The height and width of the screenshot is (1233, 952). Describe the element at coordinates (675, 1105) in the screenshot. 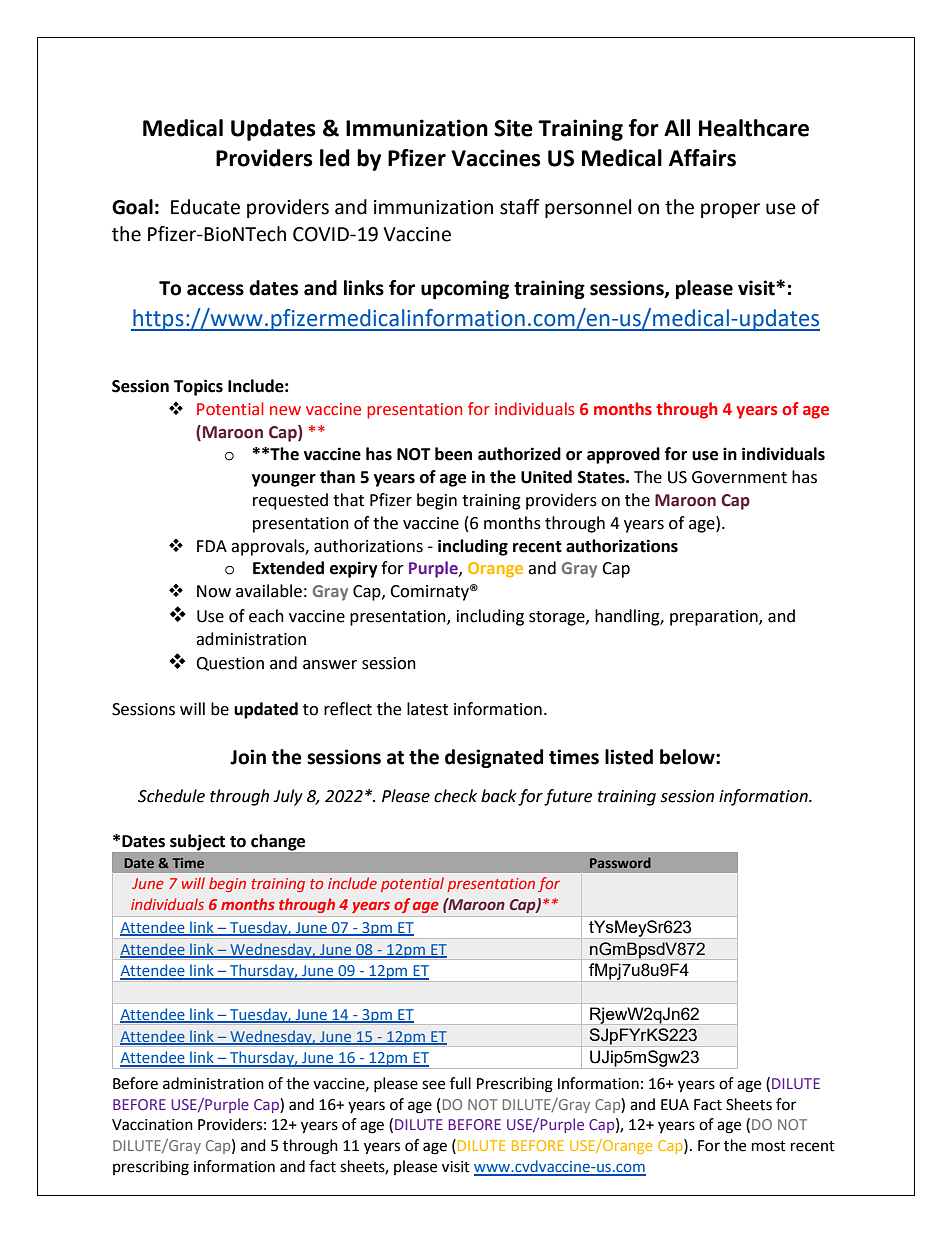

I see `EUA` at that location.
